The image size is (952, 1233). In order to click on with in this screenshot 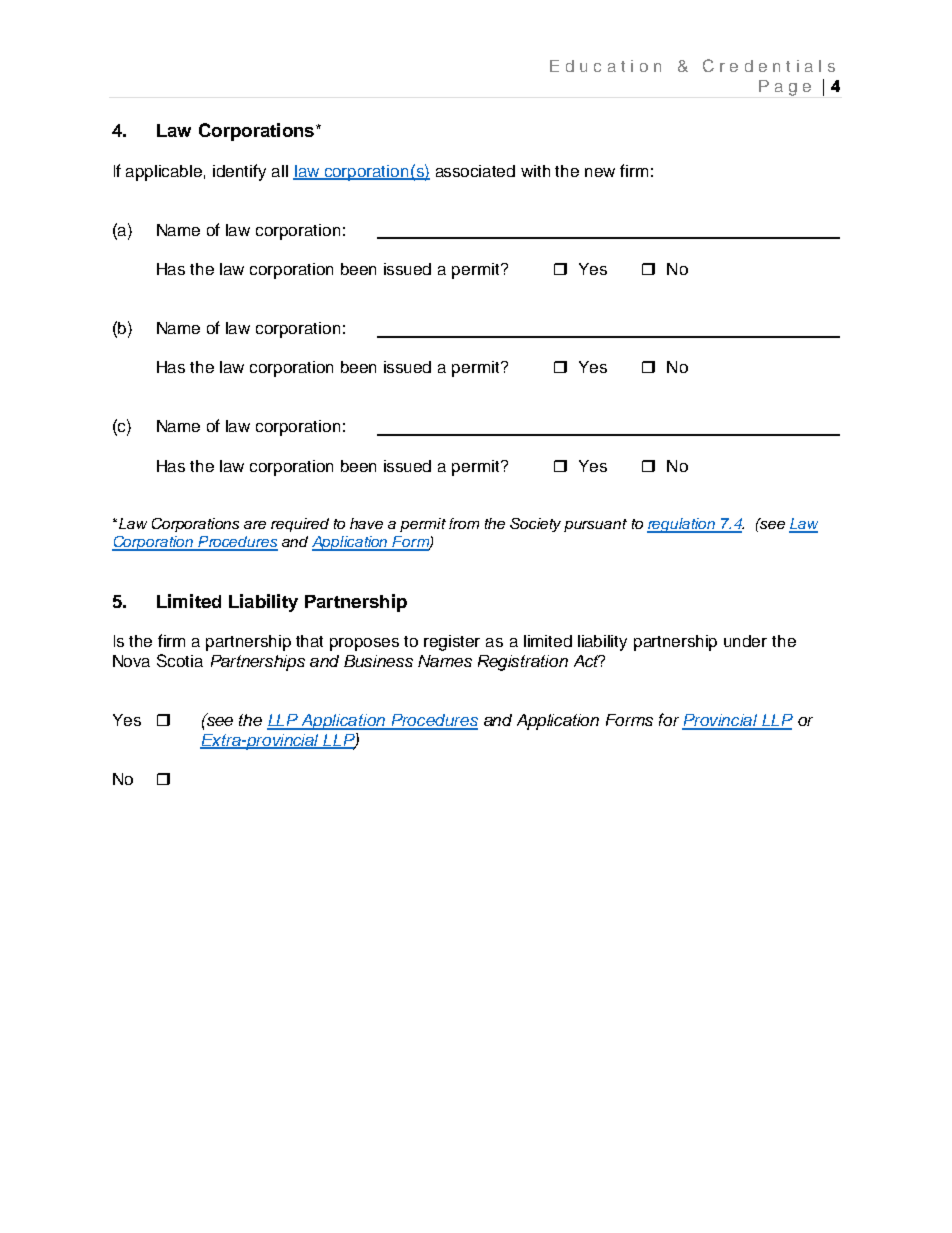, I will do `click(535, 171)`.
